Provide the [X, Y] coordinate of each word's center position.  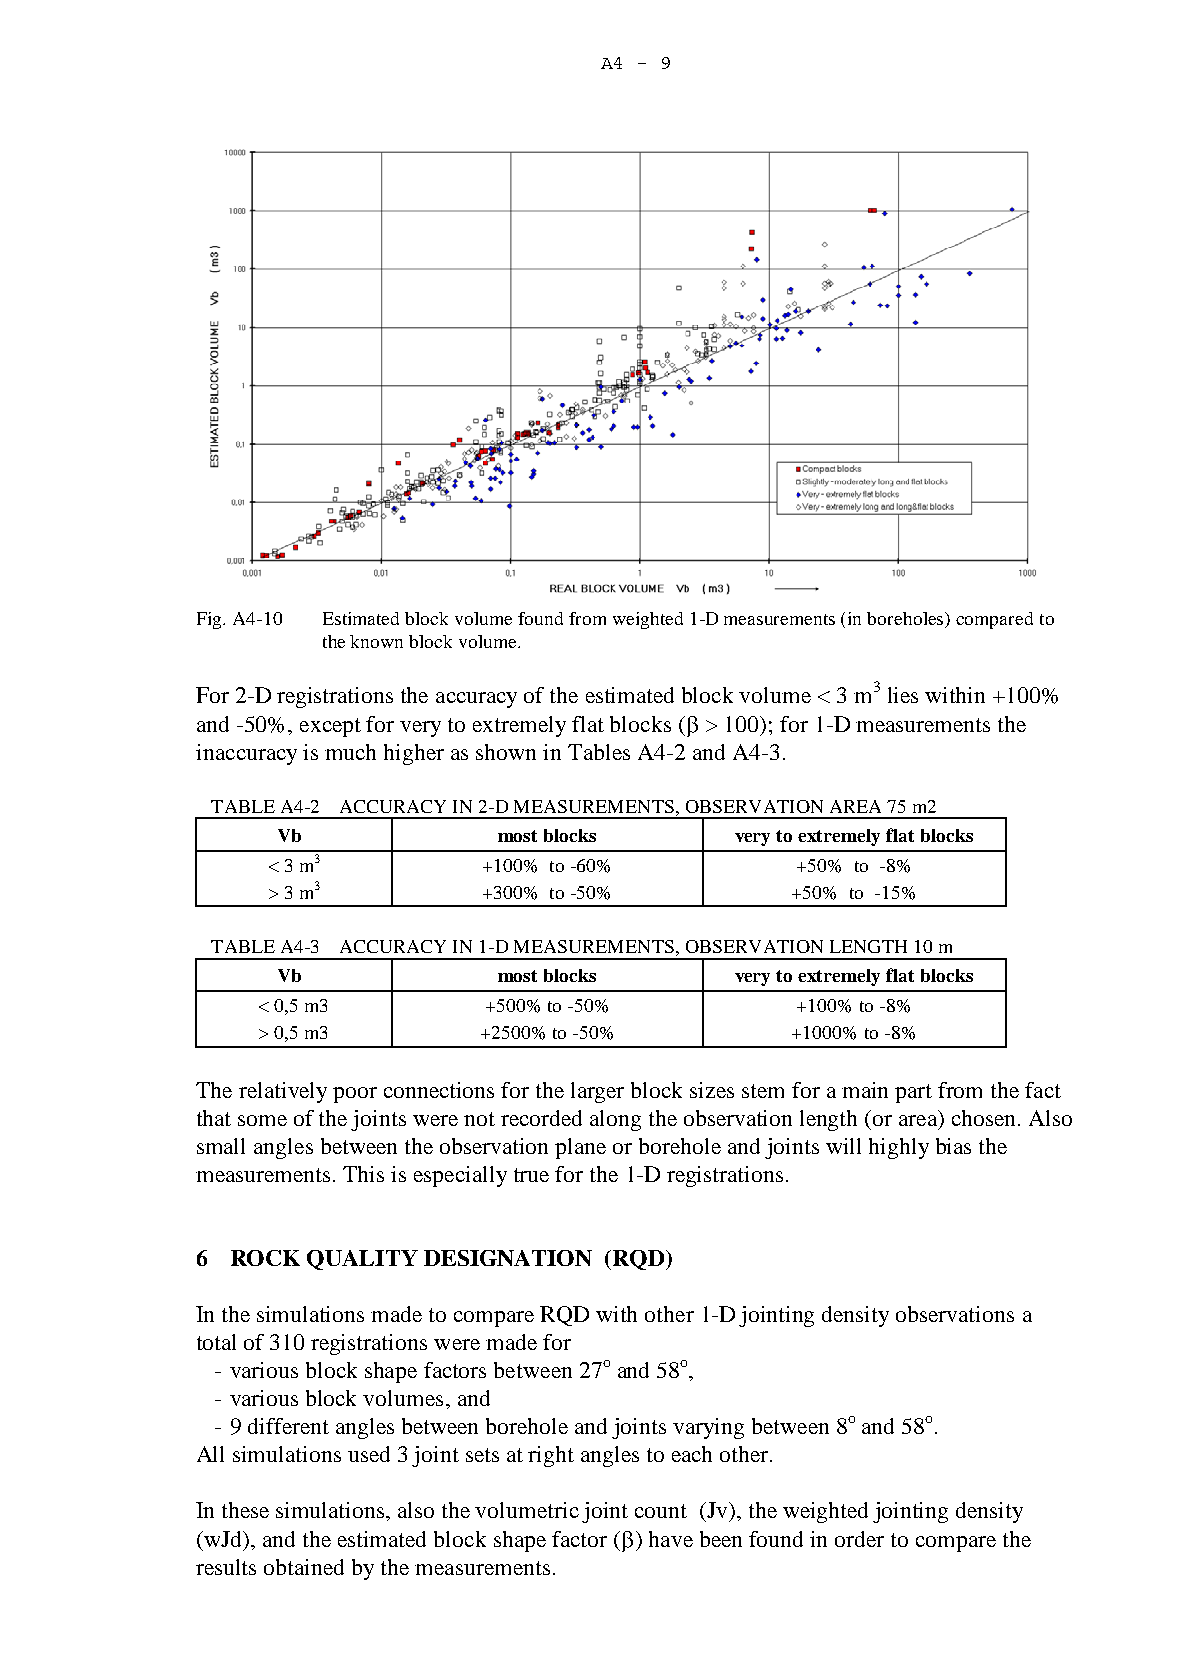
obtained [304, 1567]
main [865, 1090]
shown [506, 752]
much [350, 752]
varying [708, 1428]
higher [414, 754]
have [671, 1539]
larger [597, 1092]
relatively [283, 1092]
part [913, 1093]
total [216, 1342]
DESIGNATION [508, 1258]
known [376, 641]
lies [903, 695]
